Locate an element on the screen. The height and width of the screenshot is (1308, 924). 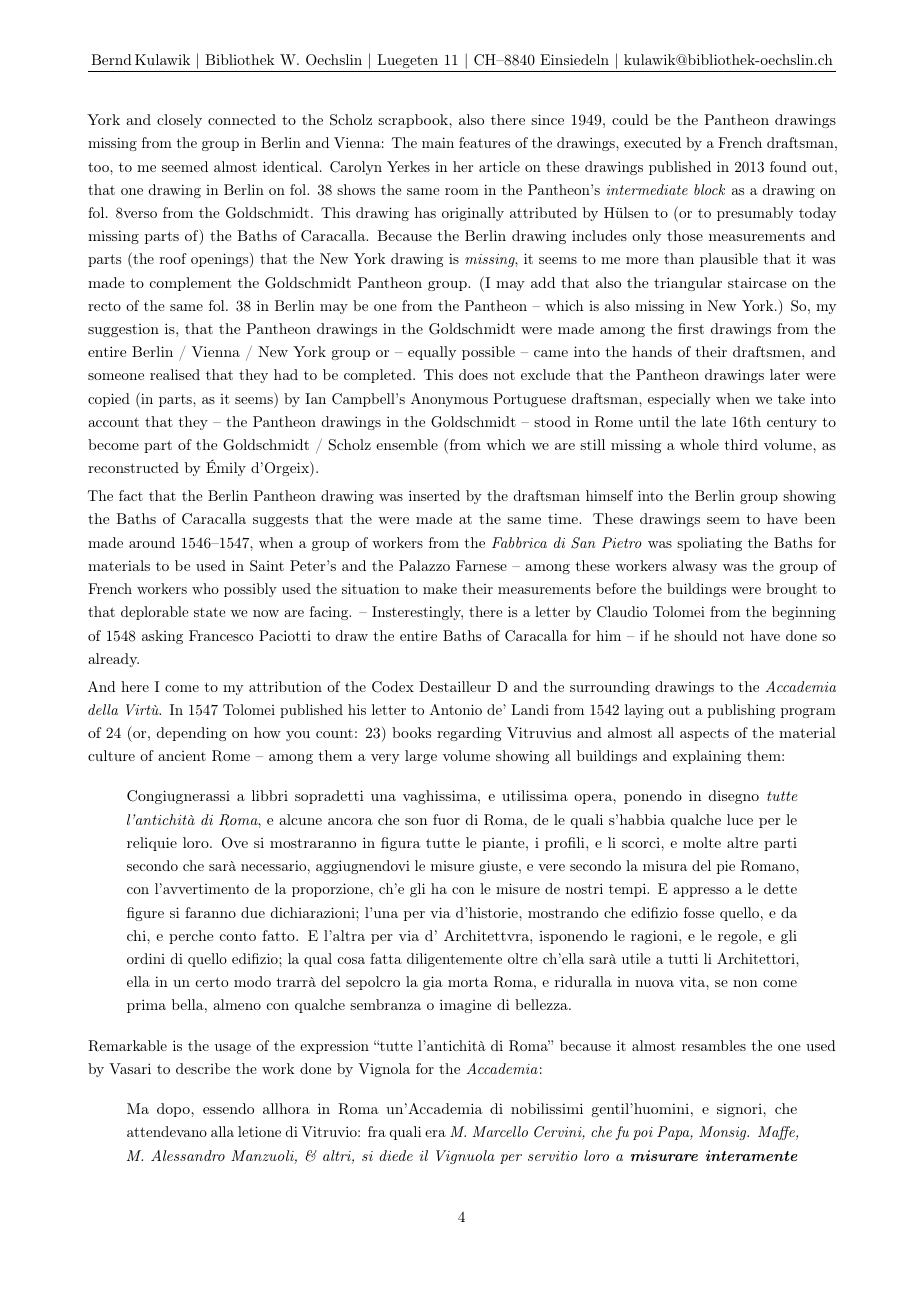
scrapbook is located at coordinates (414, 121).
